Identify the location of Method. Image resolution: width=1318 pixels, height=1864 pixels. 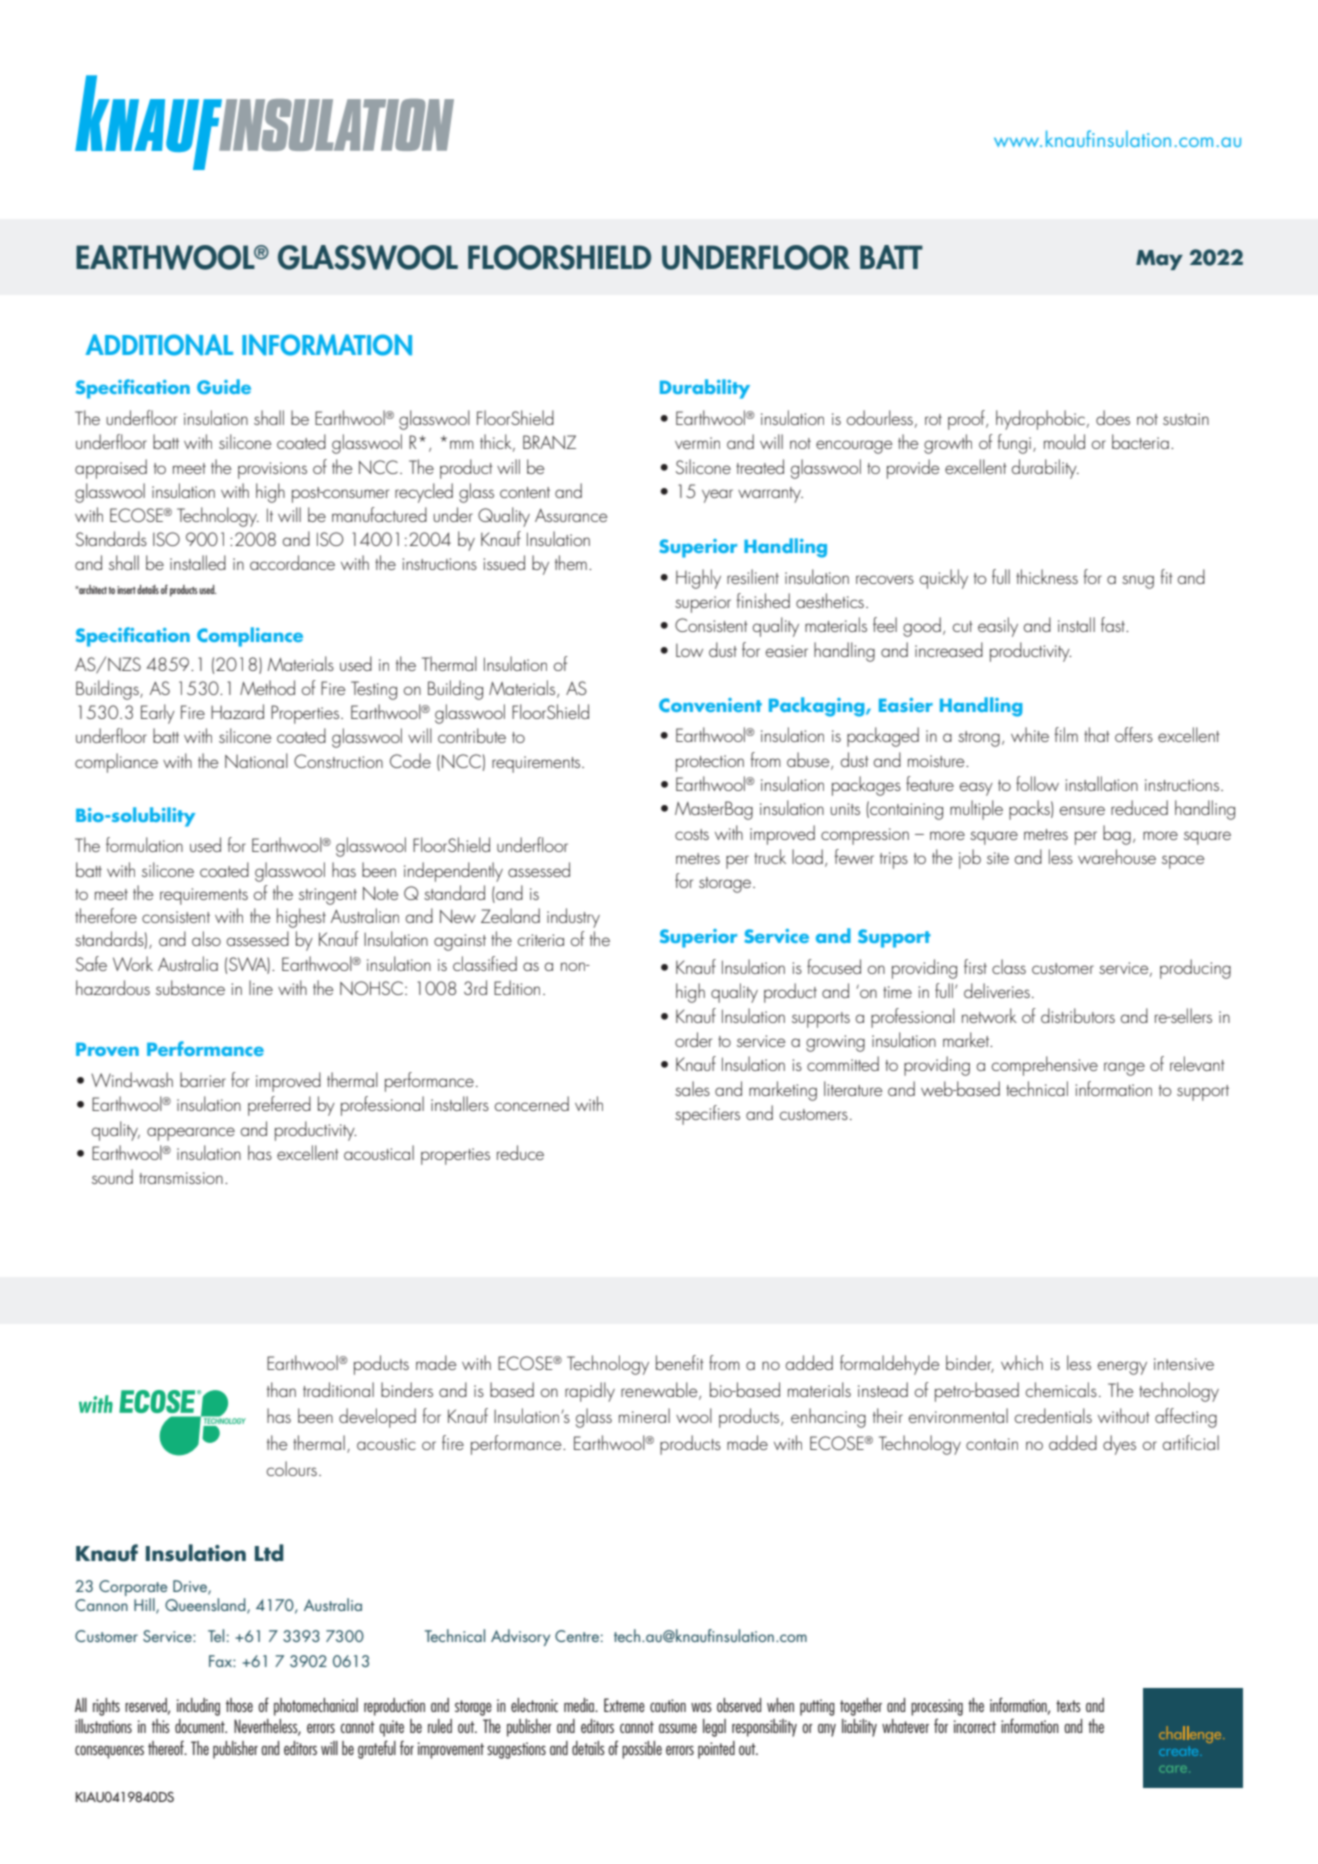
(267, 687).
